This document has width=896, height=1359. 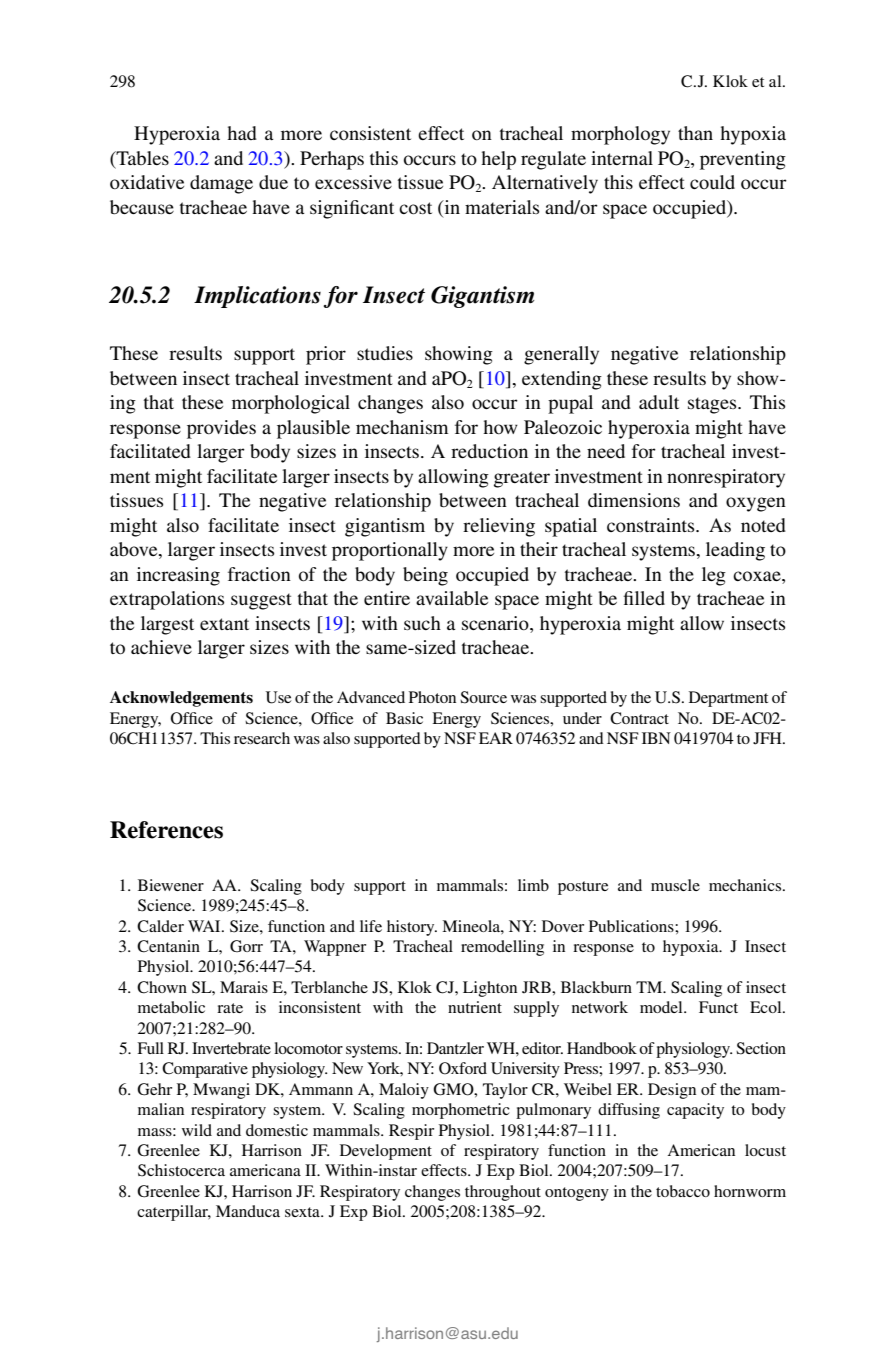 I want to click on constraints, so click(x=652, y=525).
